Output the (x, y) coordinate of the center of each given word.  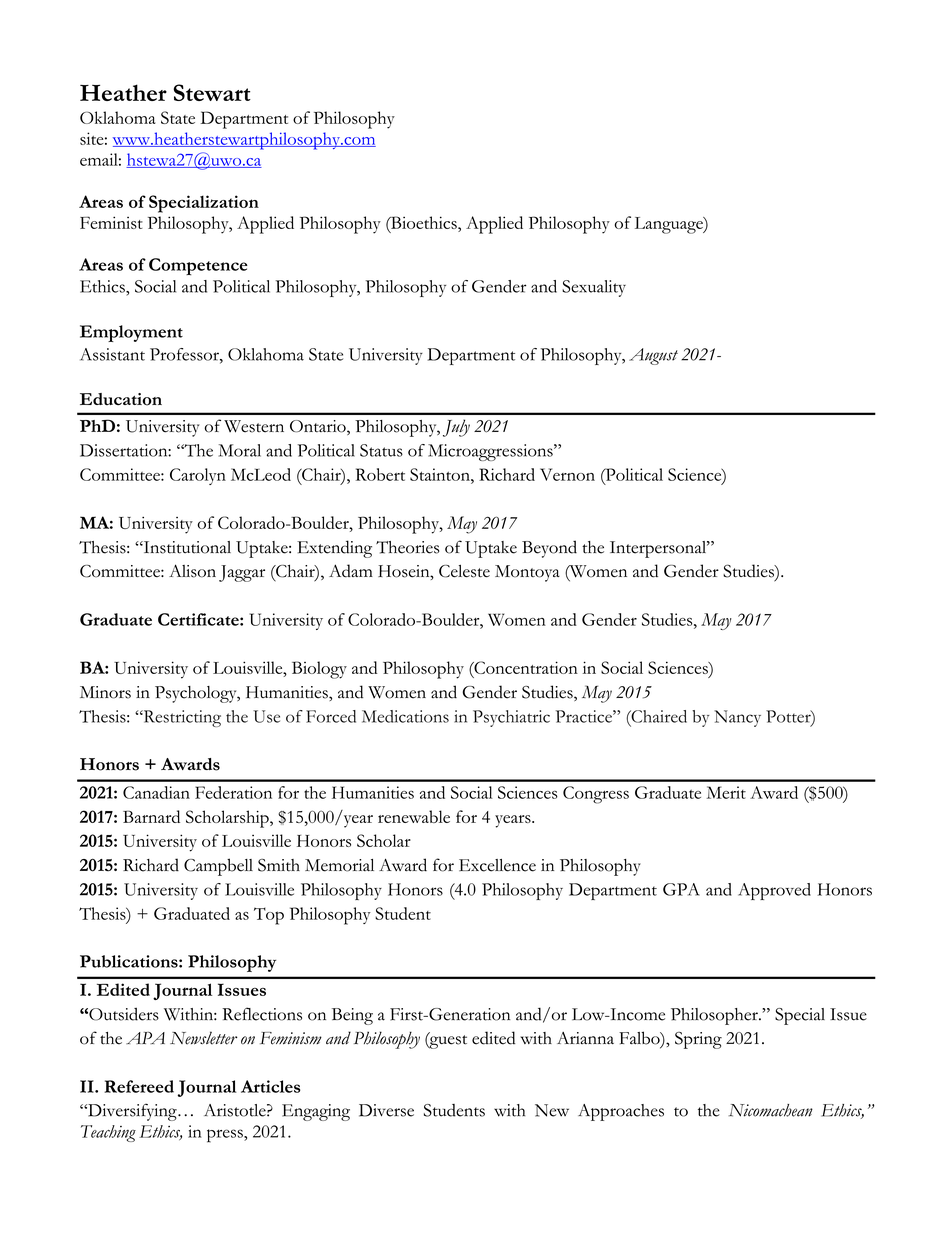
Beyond (549, 549)
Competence (198, 267)
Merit (726, 792)
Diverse (386, 1110)
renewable (414, 816)
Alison (192, 571)
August (653, 356)
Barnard (151, 816)
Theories (408, 547)
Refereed (139, 1086)
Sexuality (594, 288)
